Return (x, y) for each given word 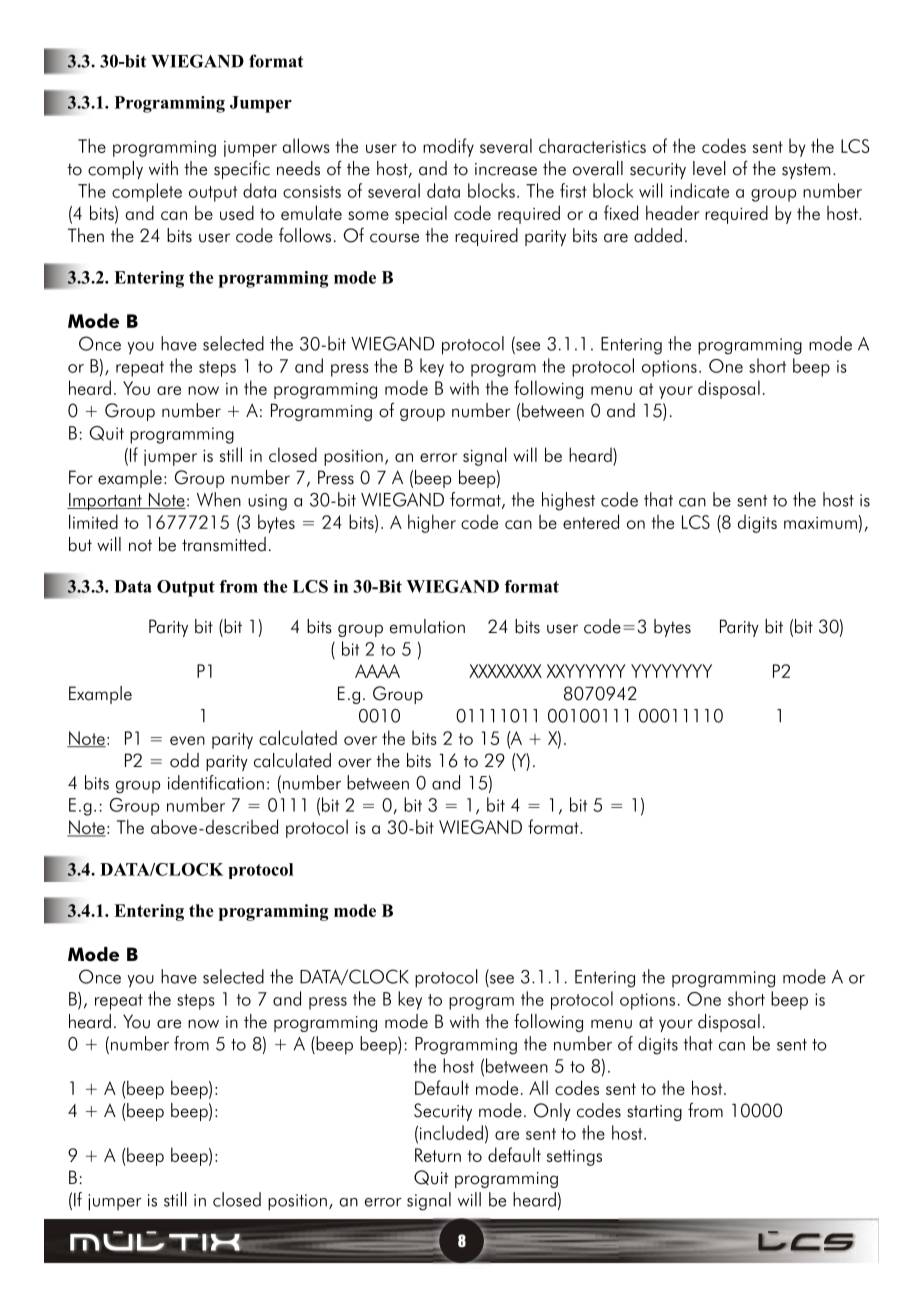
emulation (427, 626)
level (709, 168)
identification (216, 782)
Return (438, 1155)
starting (654, 1113)
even (187, 740)
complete (147, 192)
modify (448, 147)
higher (432, 523)
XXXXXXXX (505, 671)
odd (184, 760)
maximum (820, 523)
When (219, 499)
